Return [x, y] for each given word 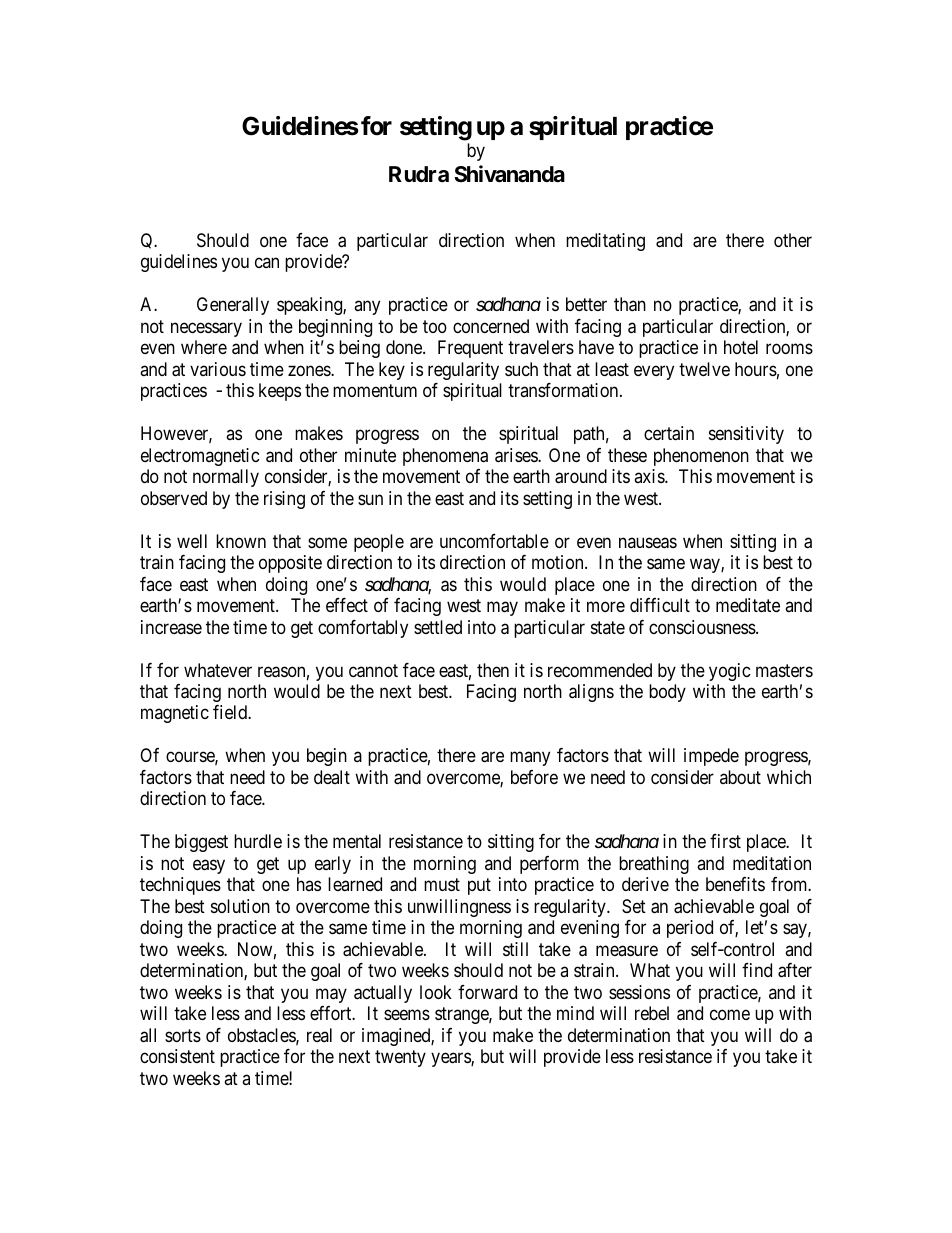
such [521, 369]
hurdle [258, 841]
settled [438, 627]
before [534, 777]
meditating [605, 242]
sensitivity [746, 435]
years [451, 1060]
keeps [280, 392]
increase [171, 627]
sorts [183, 1035]
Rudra [419, 174]
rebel [652, 1013]
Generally [233, 306]
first [725, 841]
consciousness [702, 627]
